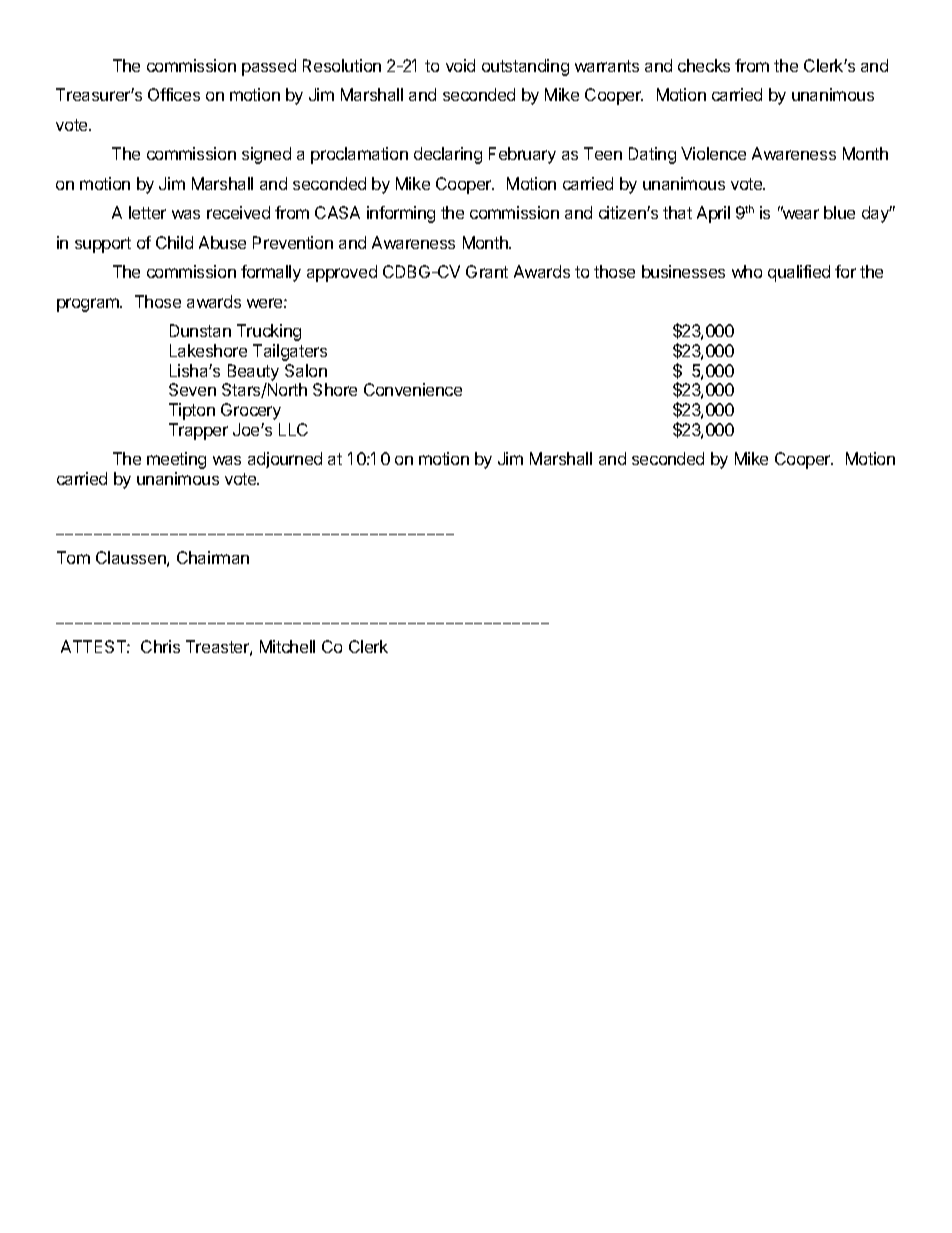 The width and height of the document is (952, 1233). What do you see at coordinates (200, 330) in the document?
I see `Dunstan` at bounding box center [200, 330].
